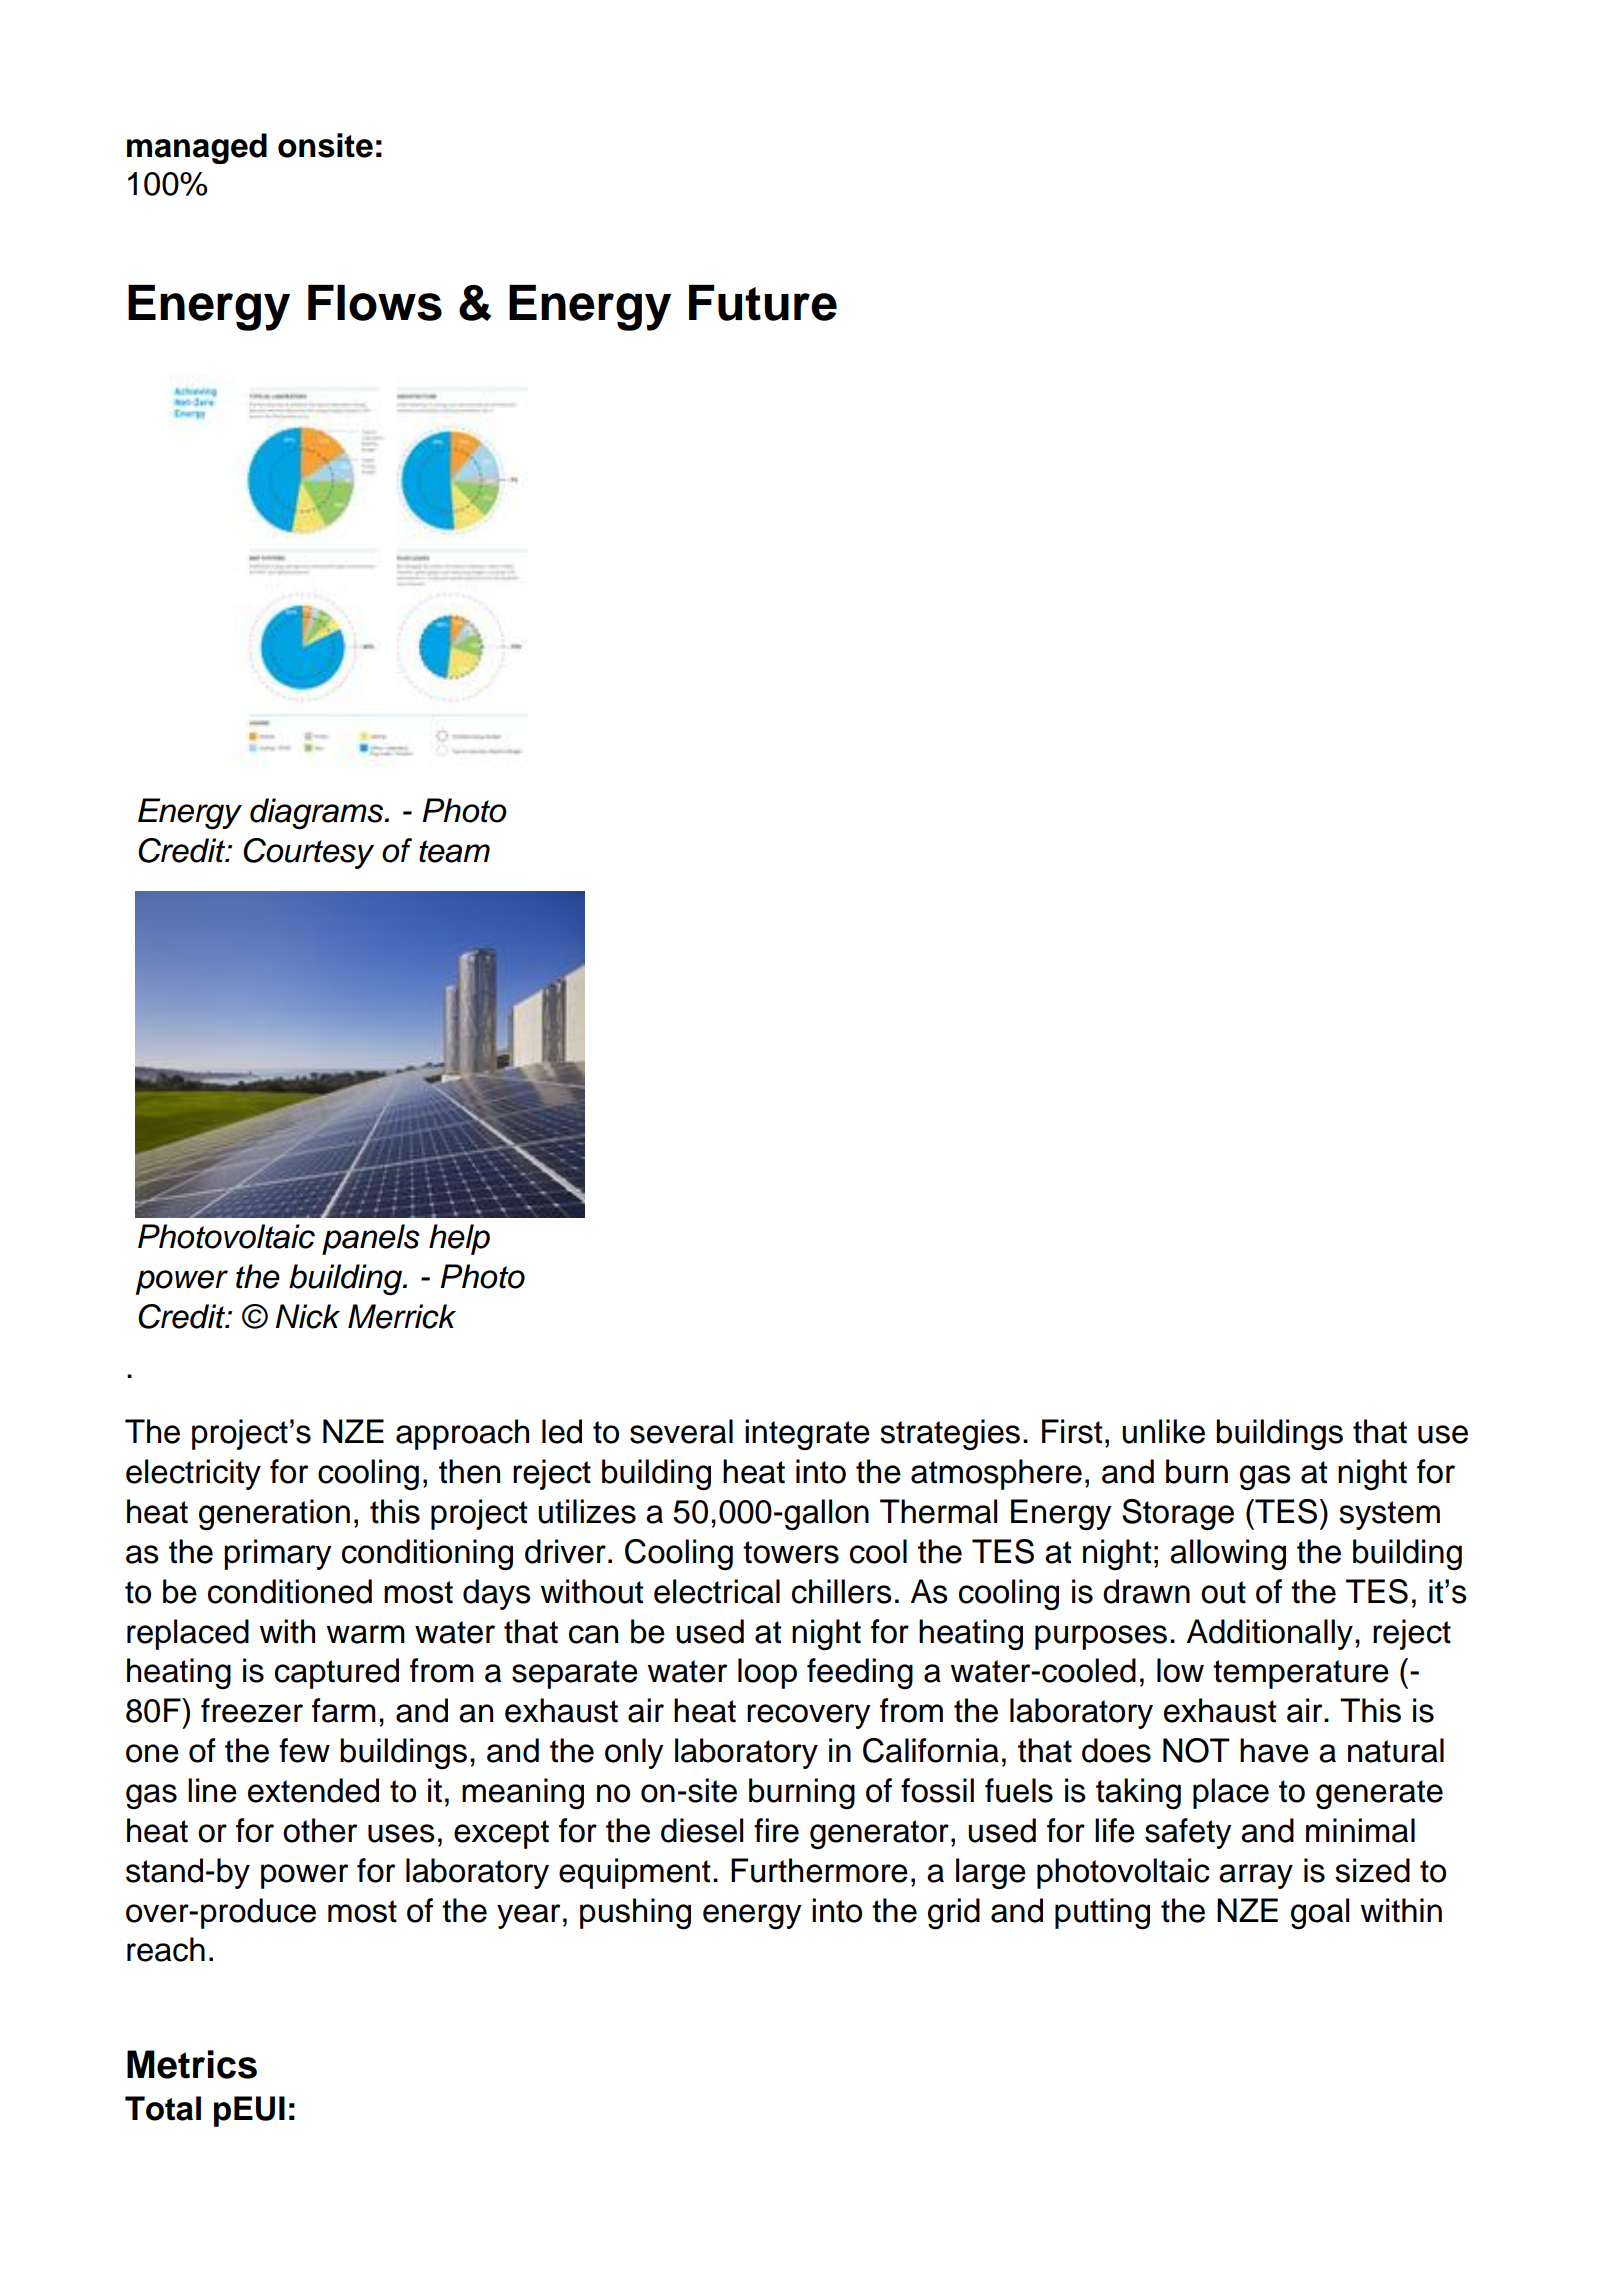 The width and height of the image is (1619, 2290). What do you see at coordinates (197, 148) in the image?
I see `managed` at bounding box center [197, 148].
